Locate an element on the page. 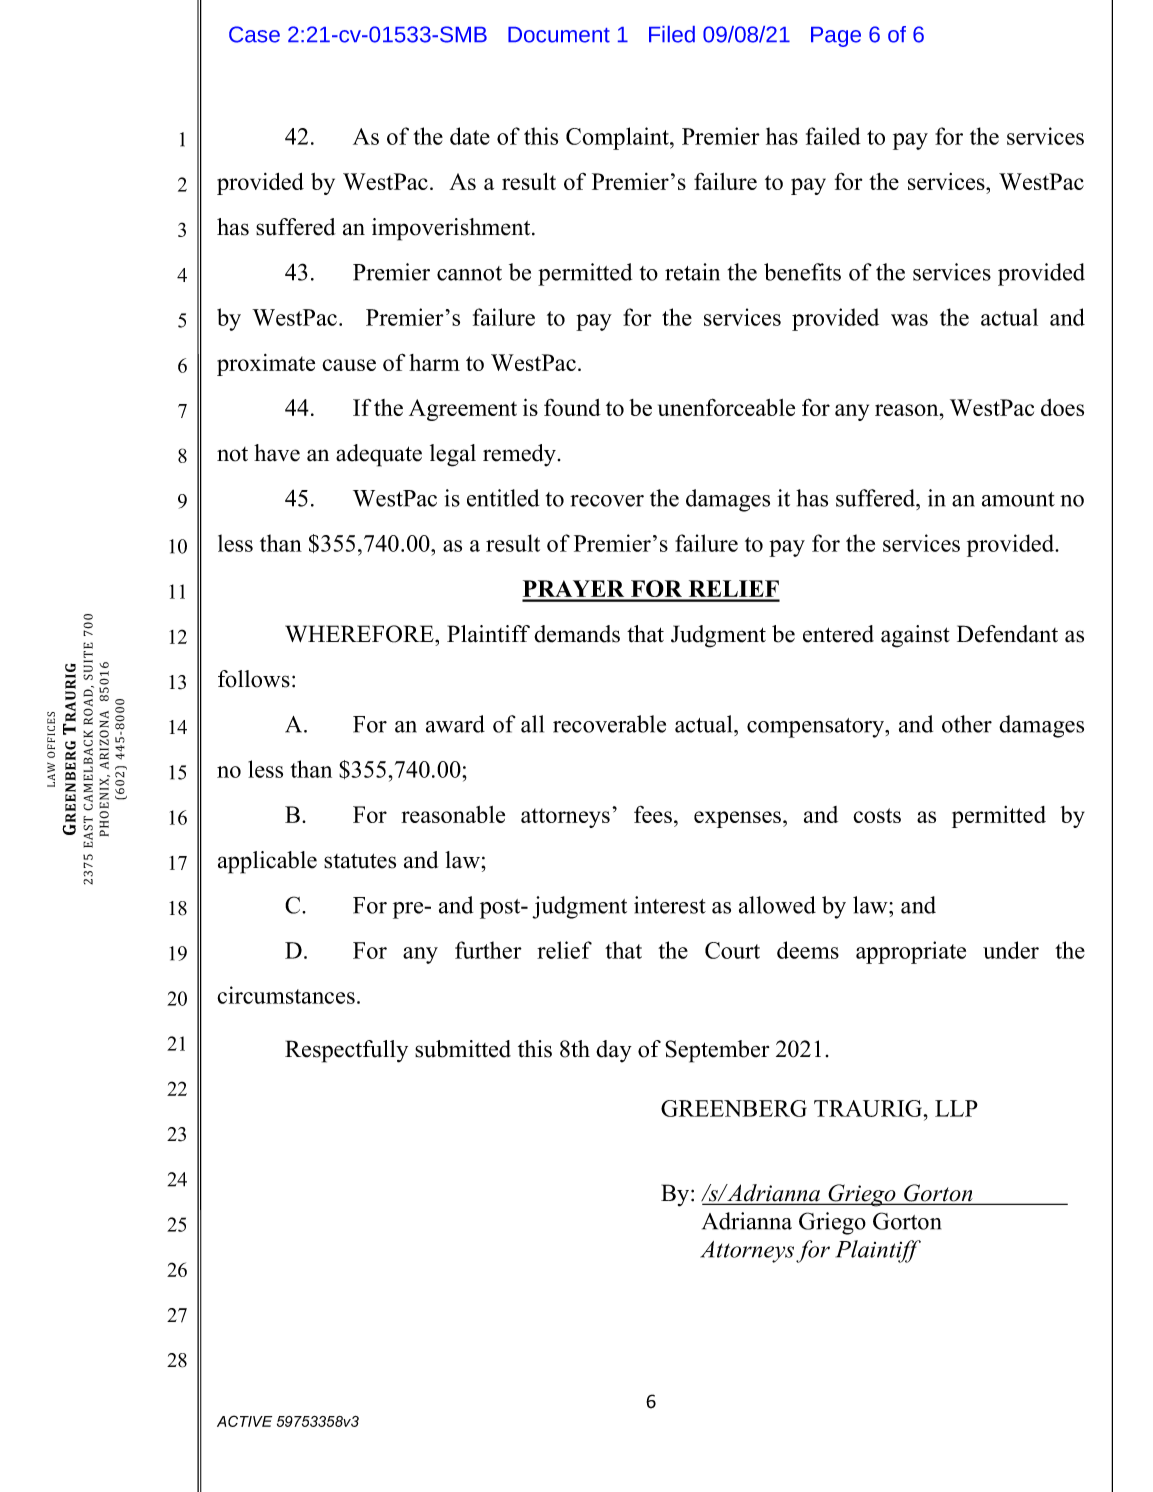 The height and width of the image is (1492, 1153). ACTIVE is located at coordinates (244, 1421).
